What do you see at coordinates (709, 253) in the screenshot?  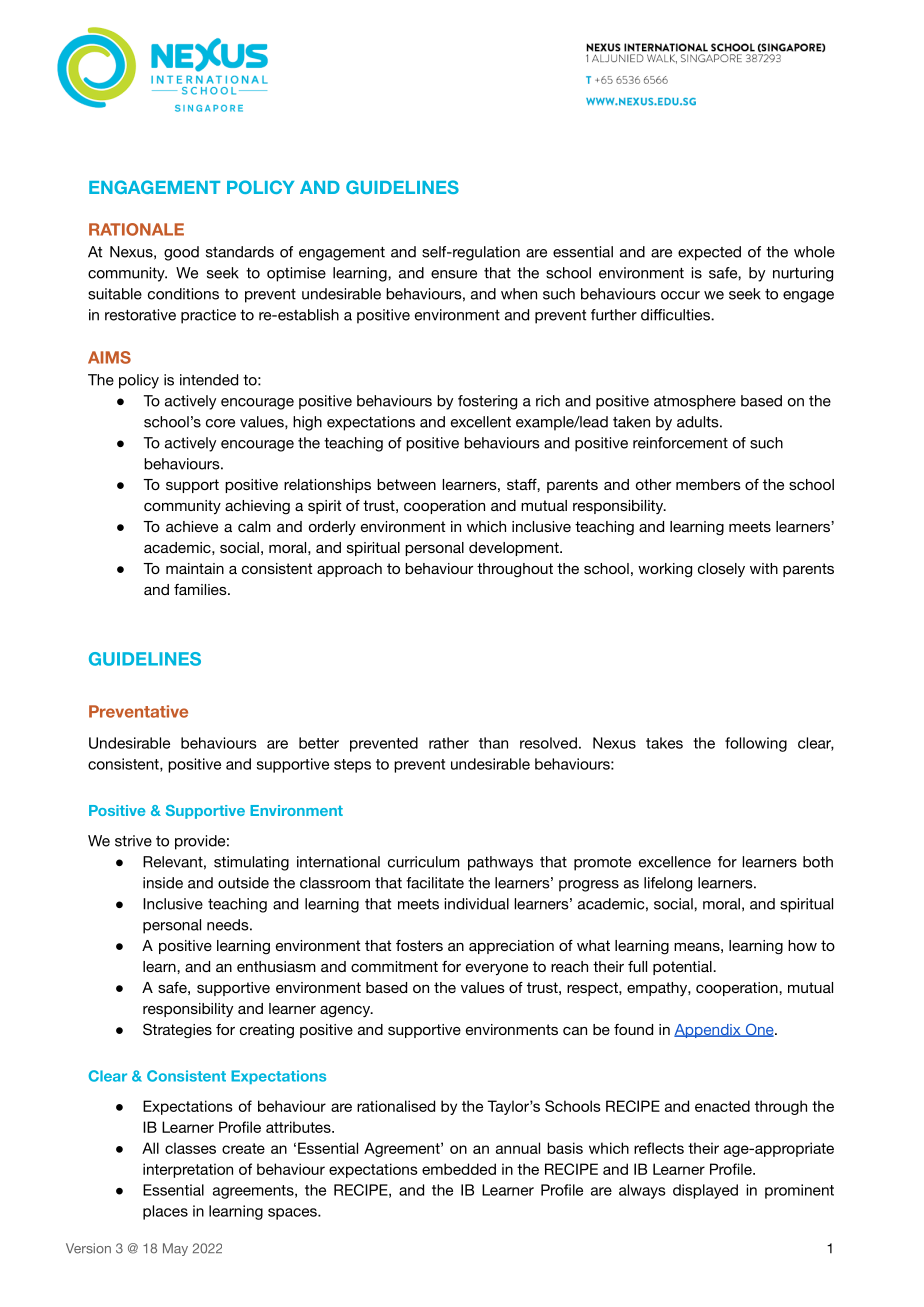 I see `expected` at bounding box center [709, 253].
